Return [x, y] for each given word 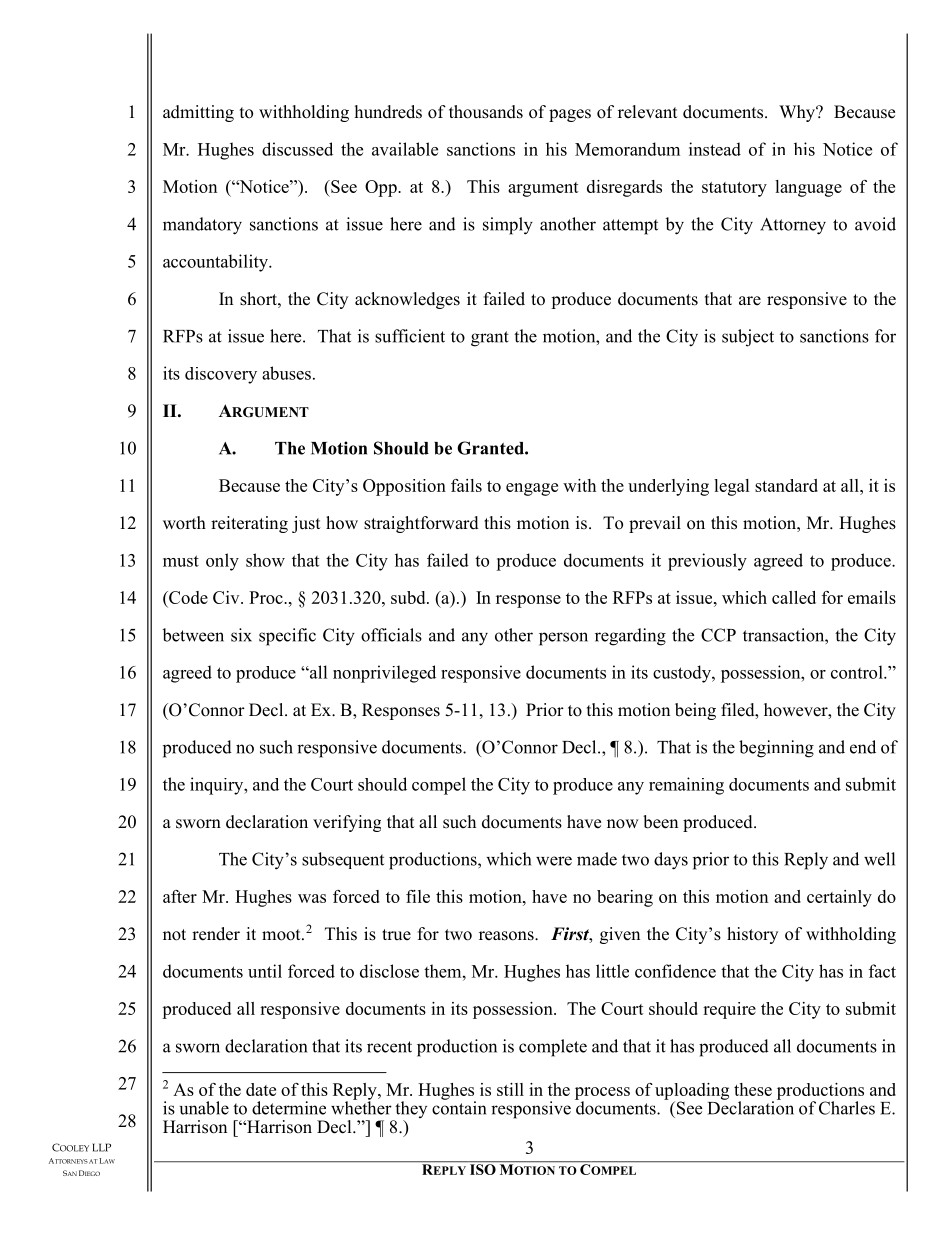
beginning [776, 749]
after [180, 896]
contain [459, 1107]
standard [786, 485]
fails [466, 485]
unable [204, 1108]
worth [184, 523]
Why [798, 113]
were [554, 861]
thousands [486, 112]
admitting [198, 113]
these [753, 1089]
